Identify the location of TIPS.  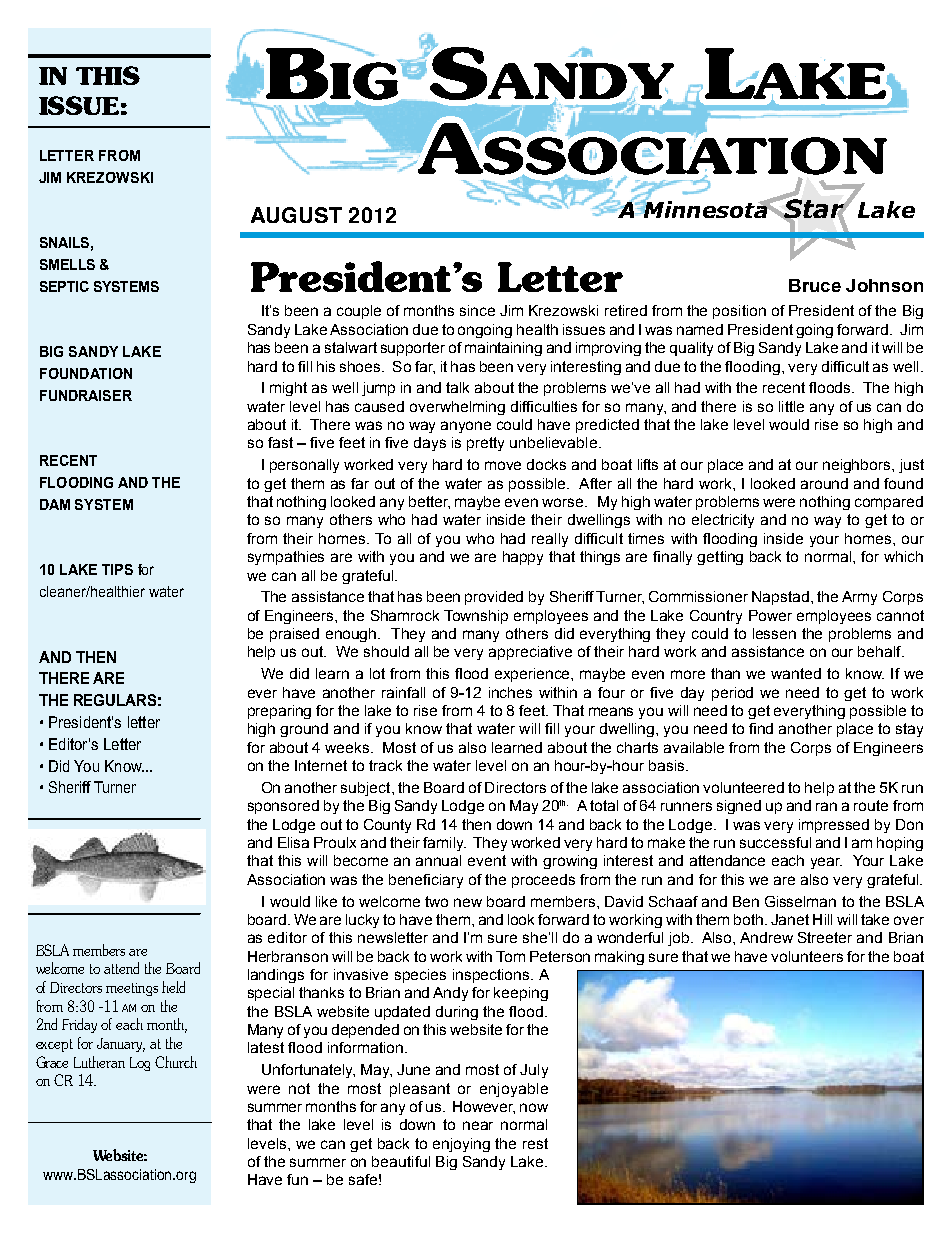
(117, 569).
